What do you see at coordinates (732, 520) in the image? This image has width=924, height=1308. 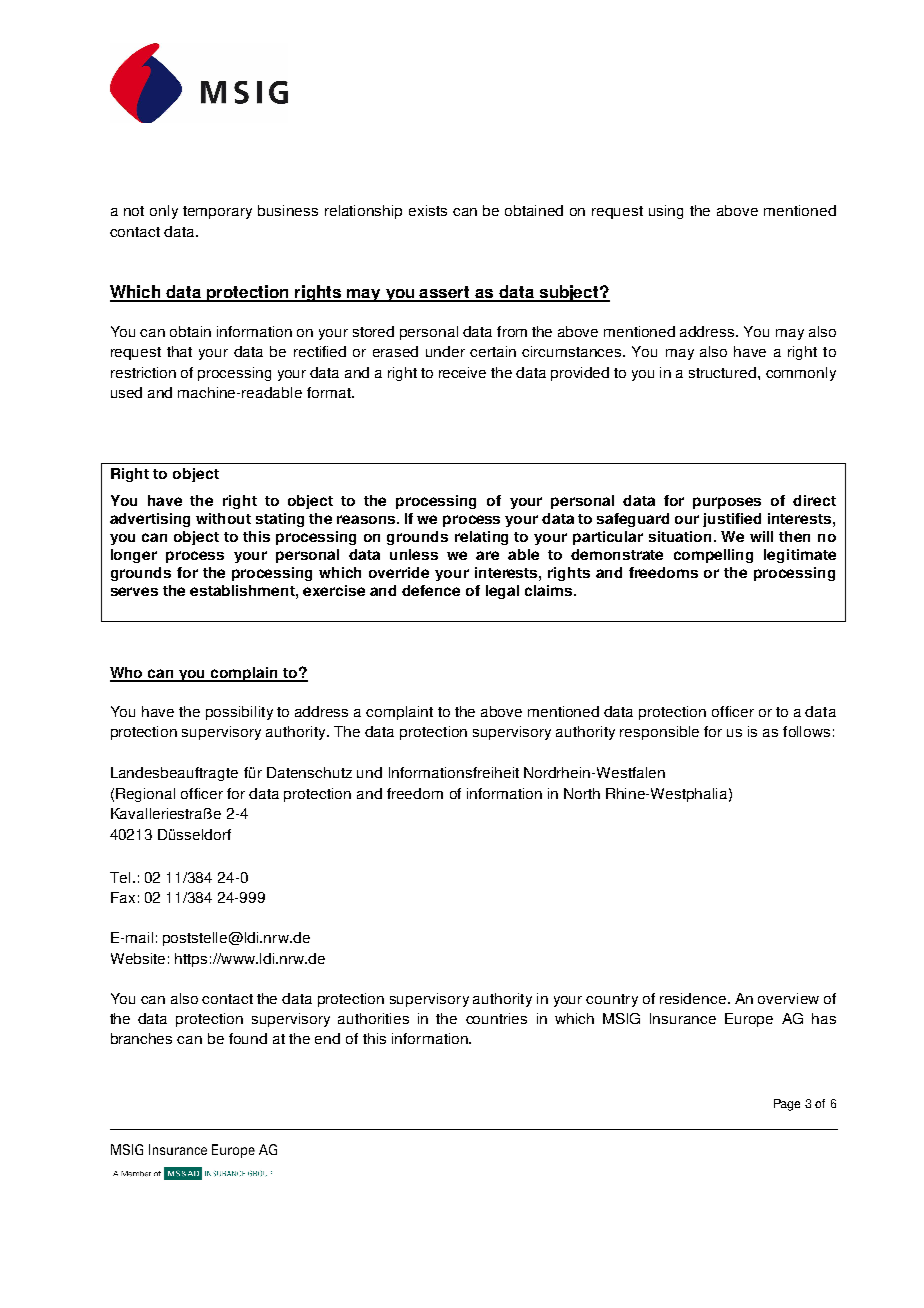 I see `justified` at bounding box center [732, 520].
